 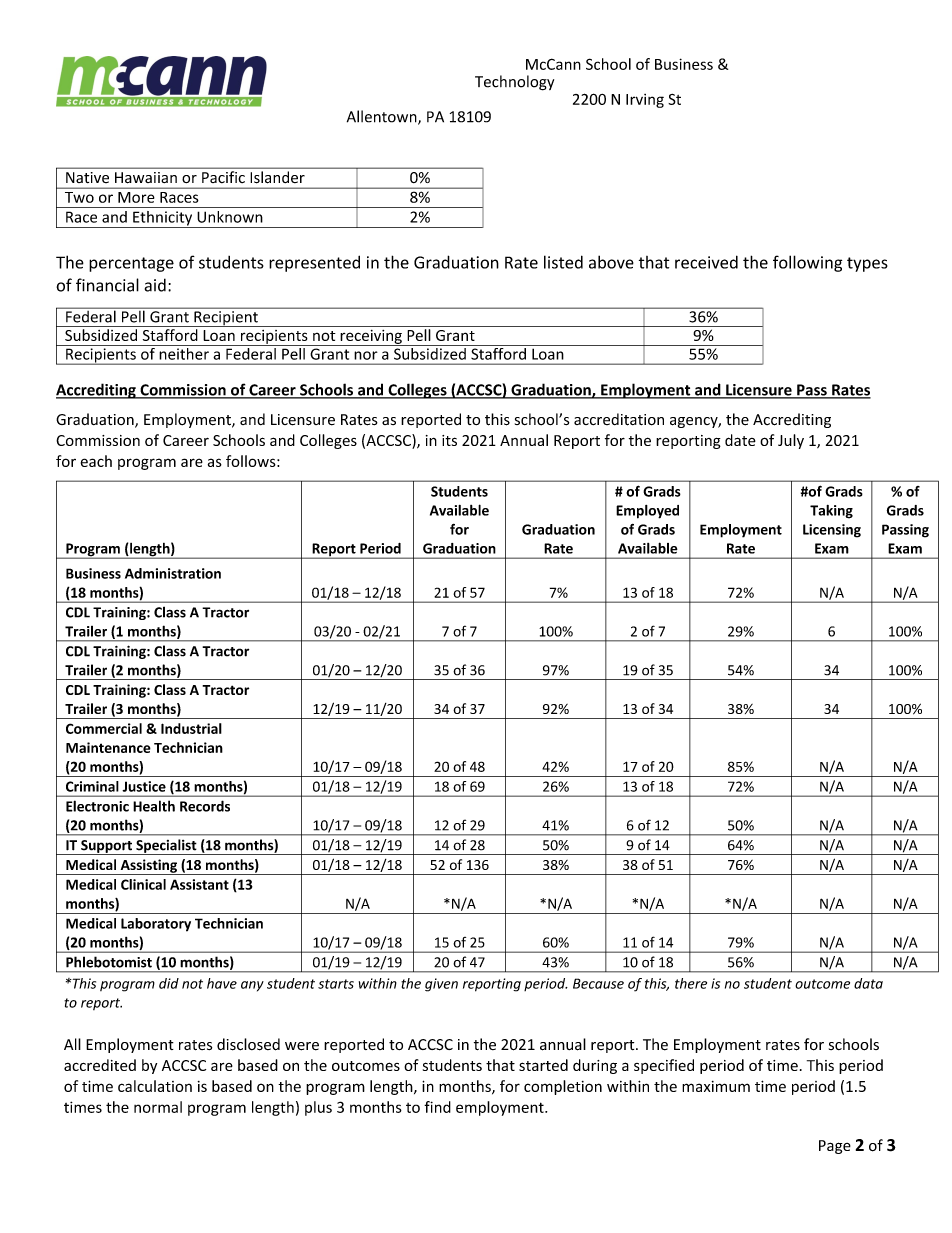 I want to click on maximum, so click(x=716, y=1086).
